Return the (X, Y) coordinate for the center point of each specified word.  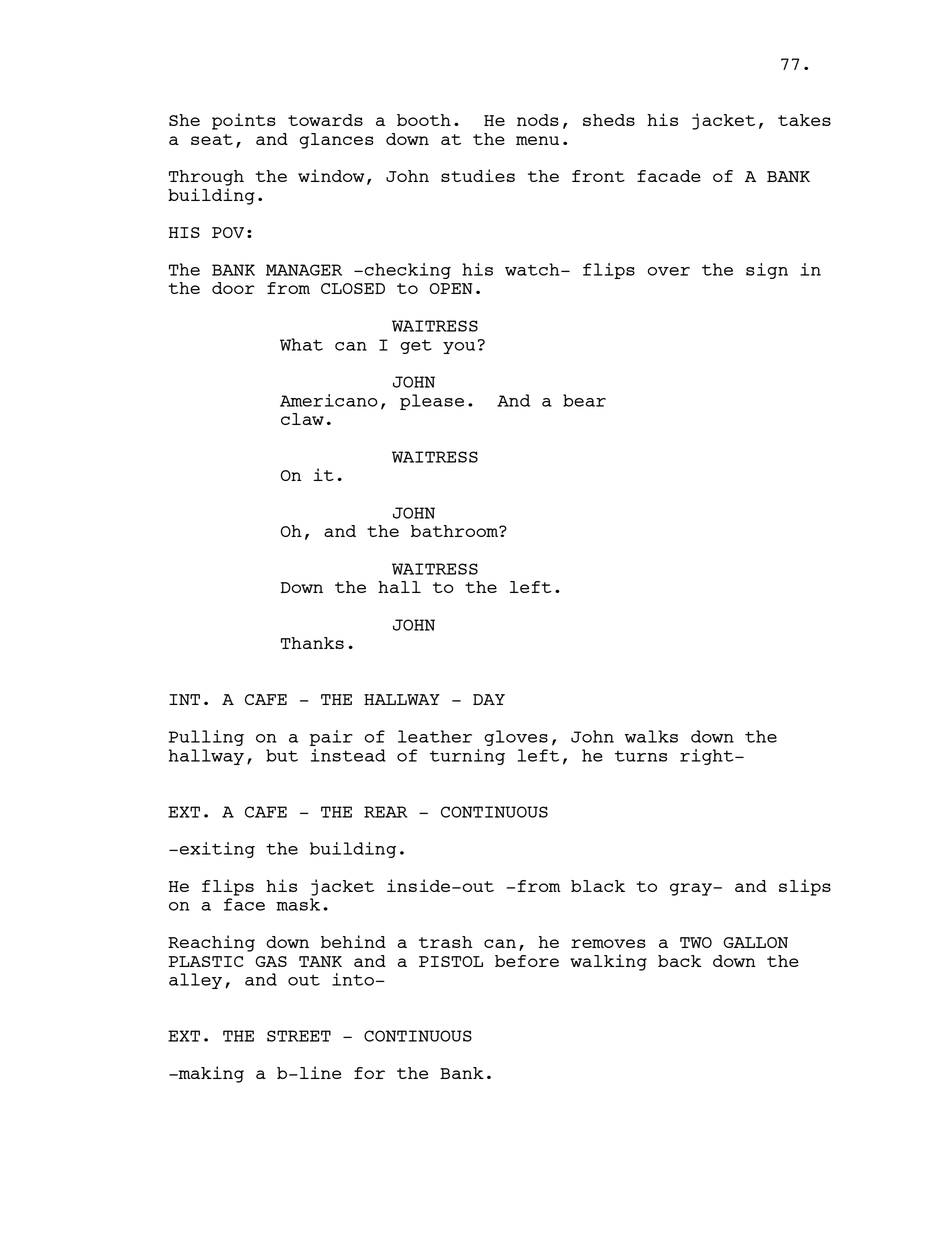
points (244, 121)
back (680, 961)
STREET (299, 1036)
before (527, 961)
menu (537, 140)
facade (669, 176)
